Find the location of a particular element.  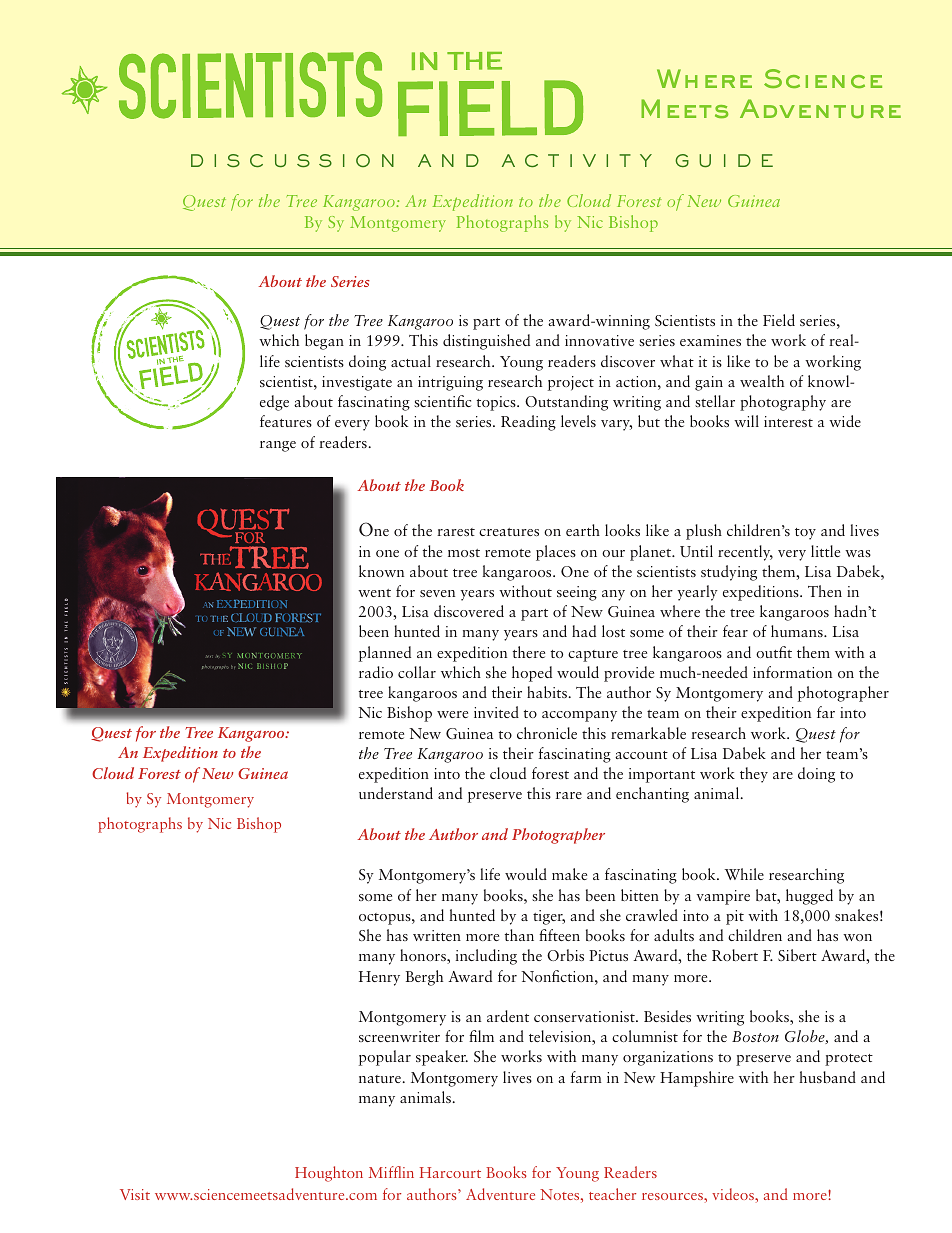

toy is located at coordinates (805, 534).
